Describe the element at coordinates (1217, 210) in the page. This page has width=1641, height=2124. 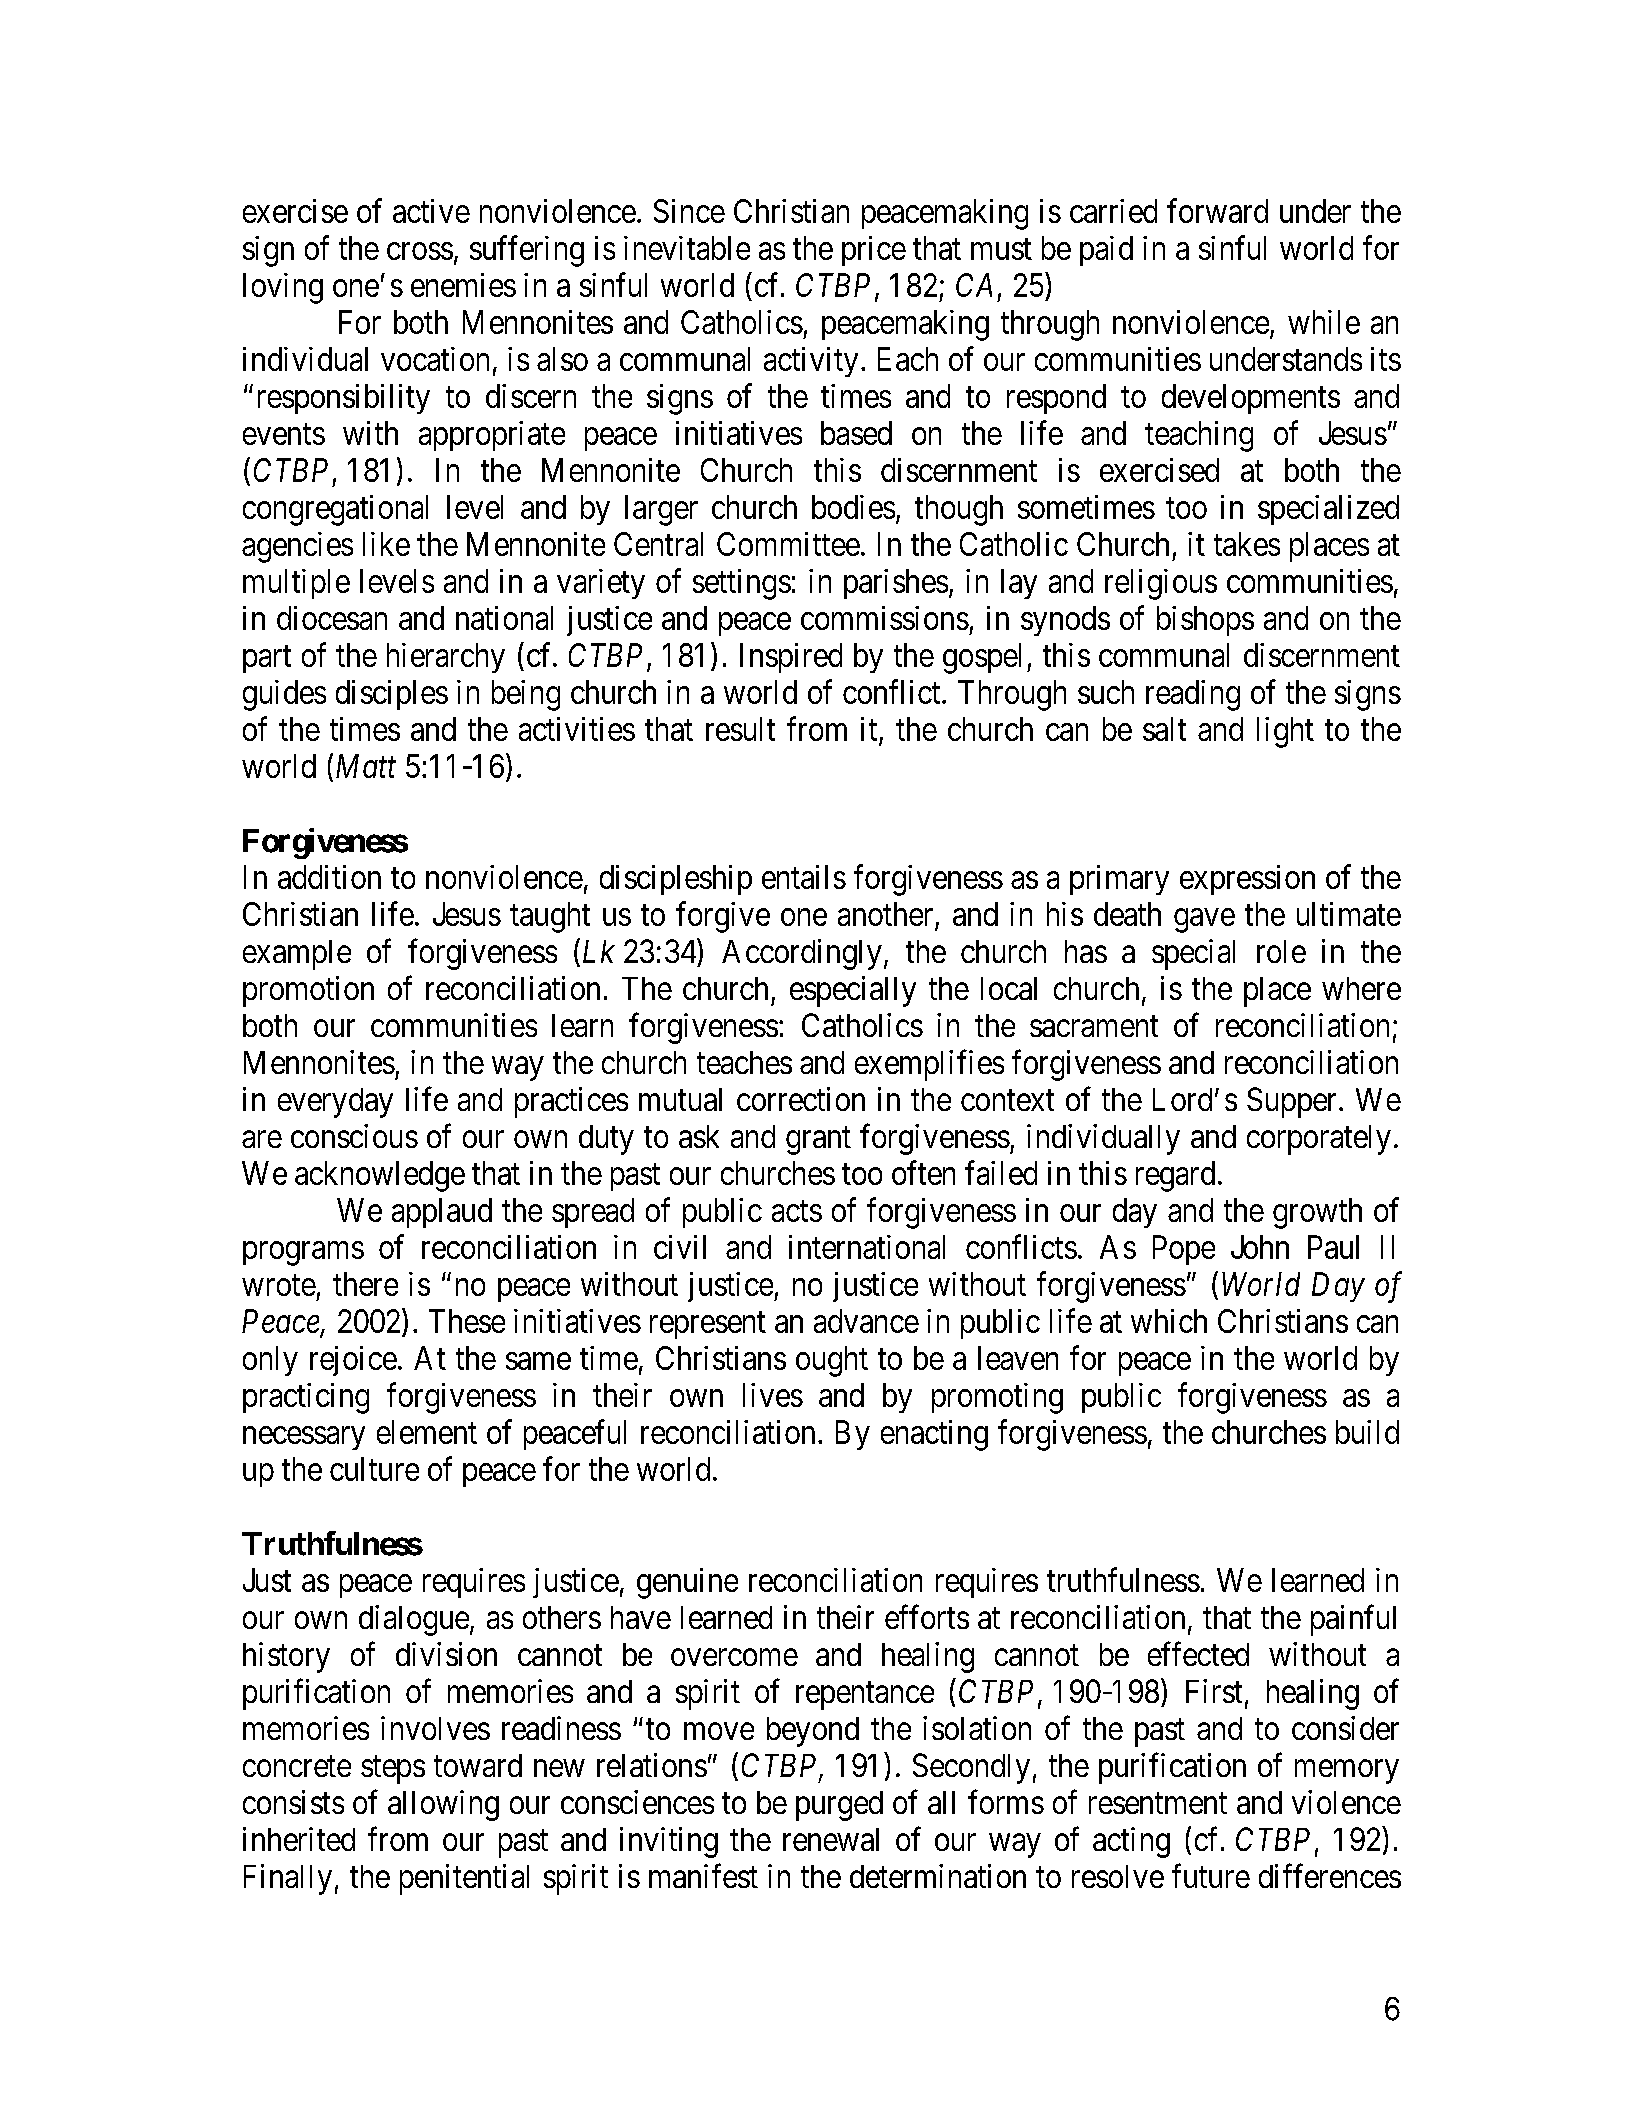
I see `forward` at that location.
